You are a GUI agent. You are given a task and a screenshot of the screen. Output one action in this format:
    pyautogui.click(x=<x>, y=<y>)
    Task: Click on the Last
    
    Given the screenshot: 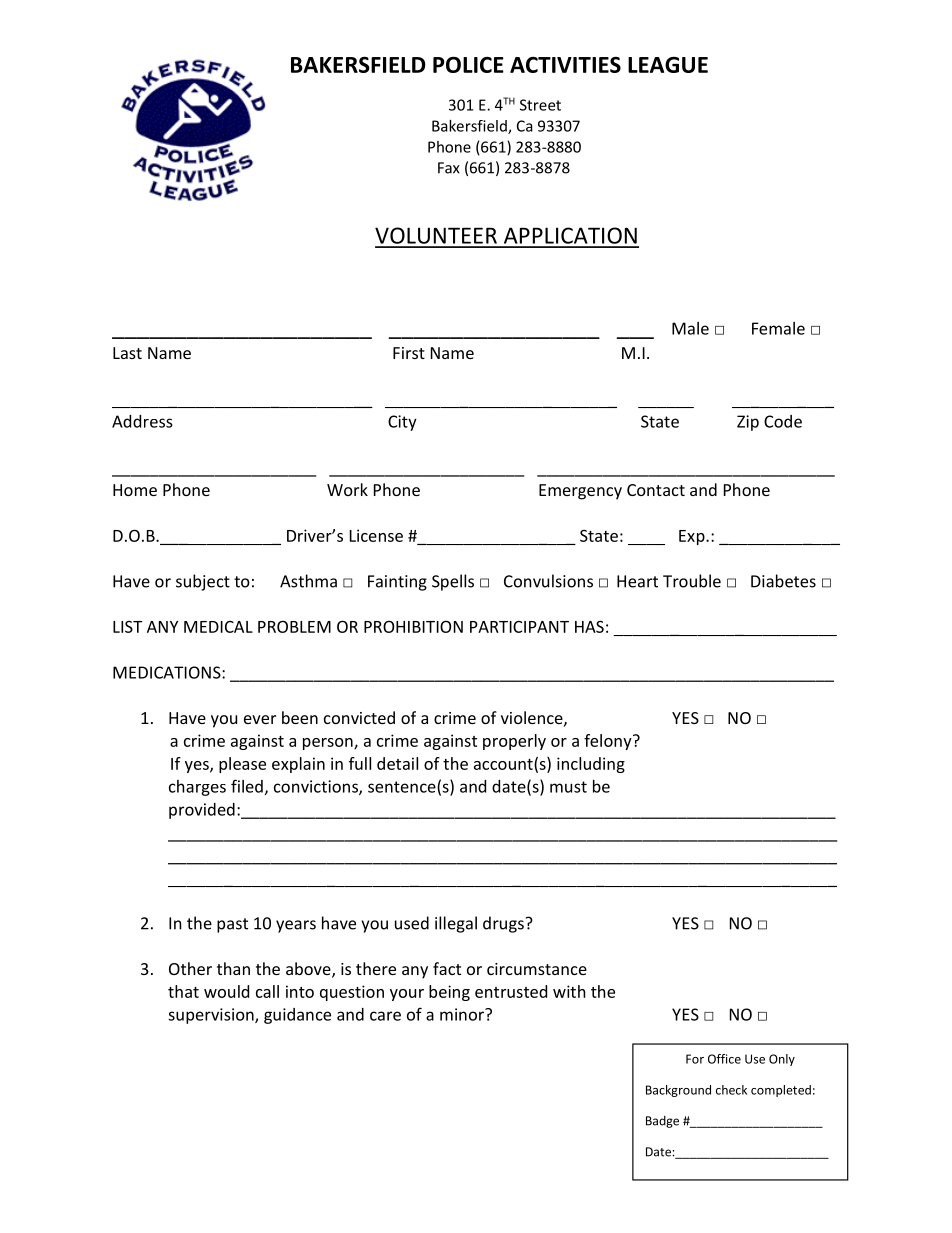 What is the action you would take?
    pyautogui.click(x=127, y=353)
